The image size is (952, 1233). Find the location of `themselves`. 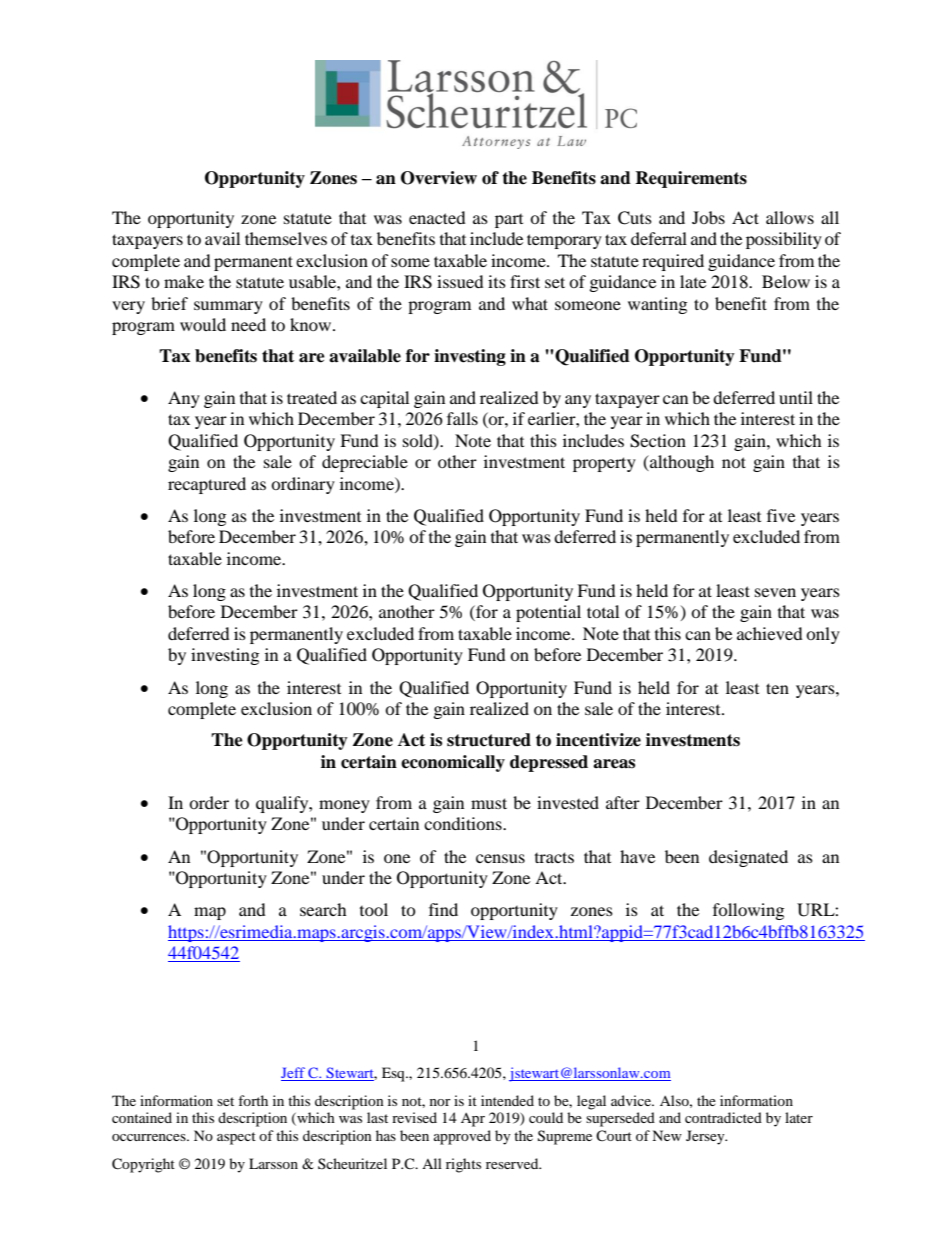

themselves is located at coordinates (286, 238).
